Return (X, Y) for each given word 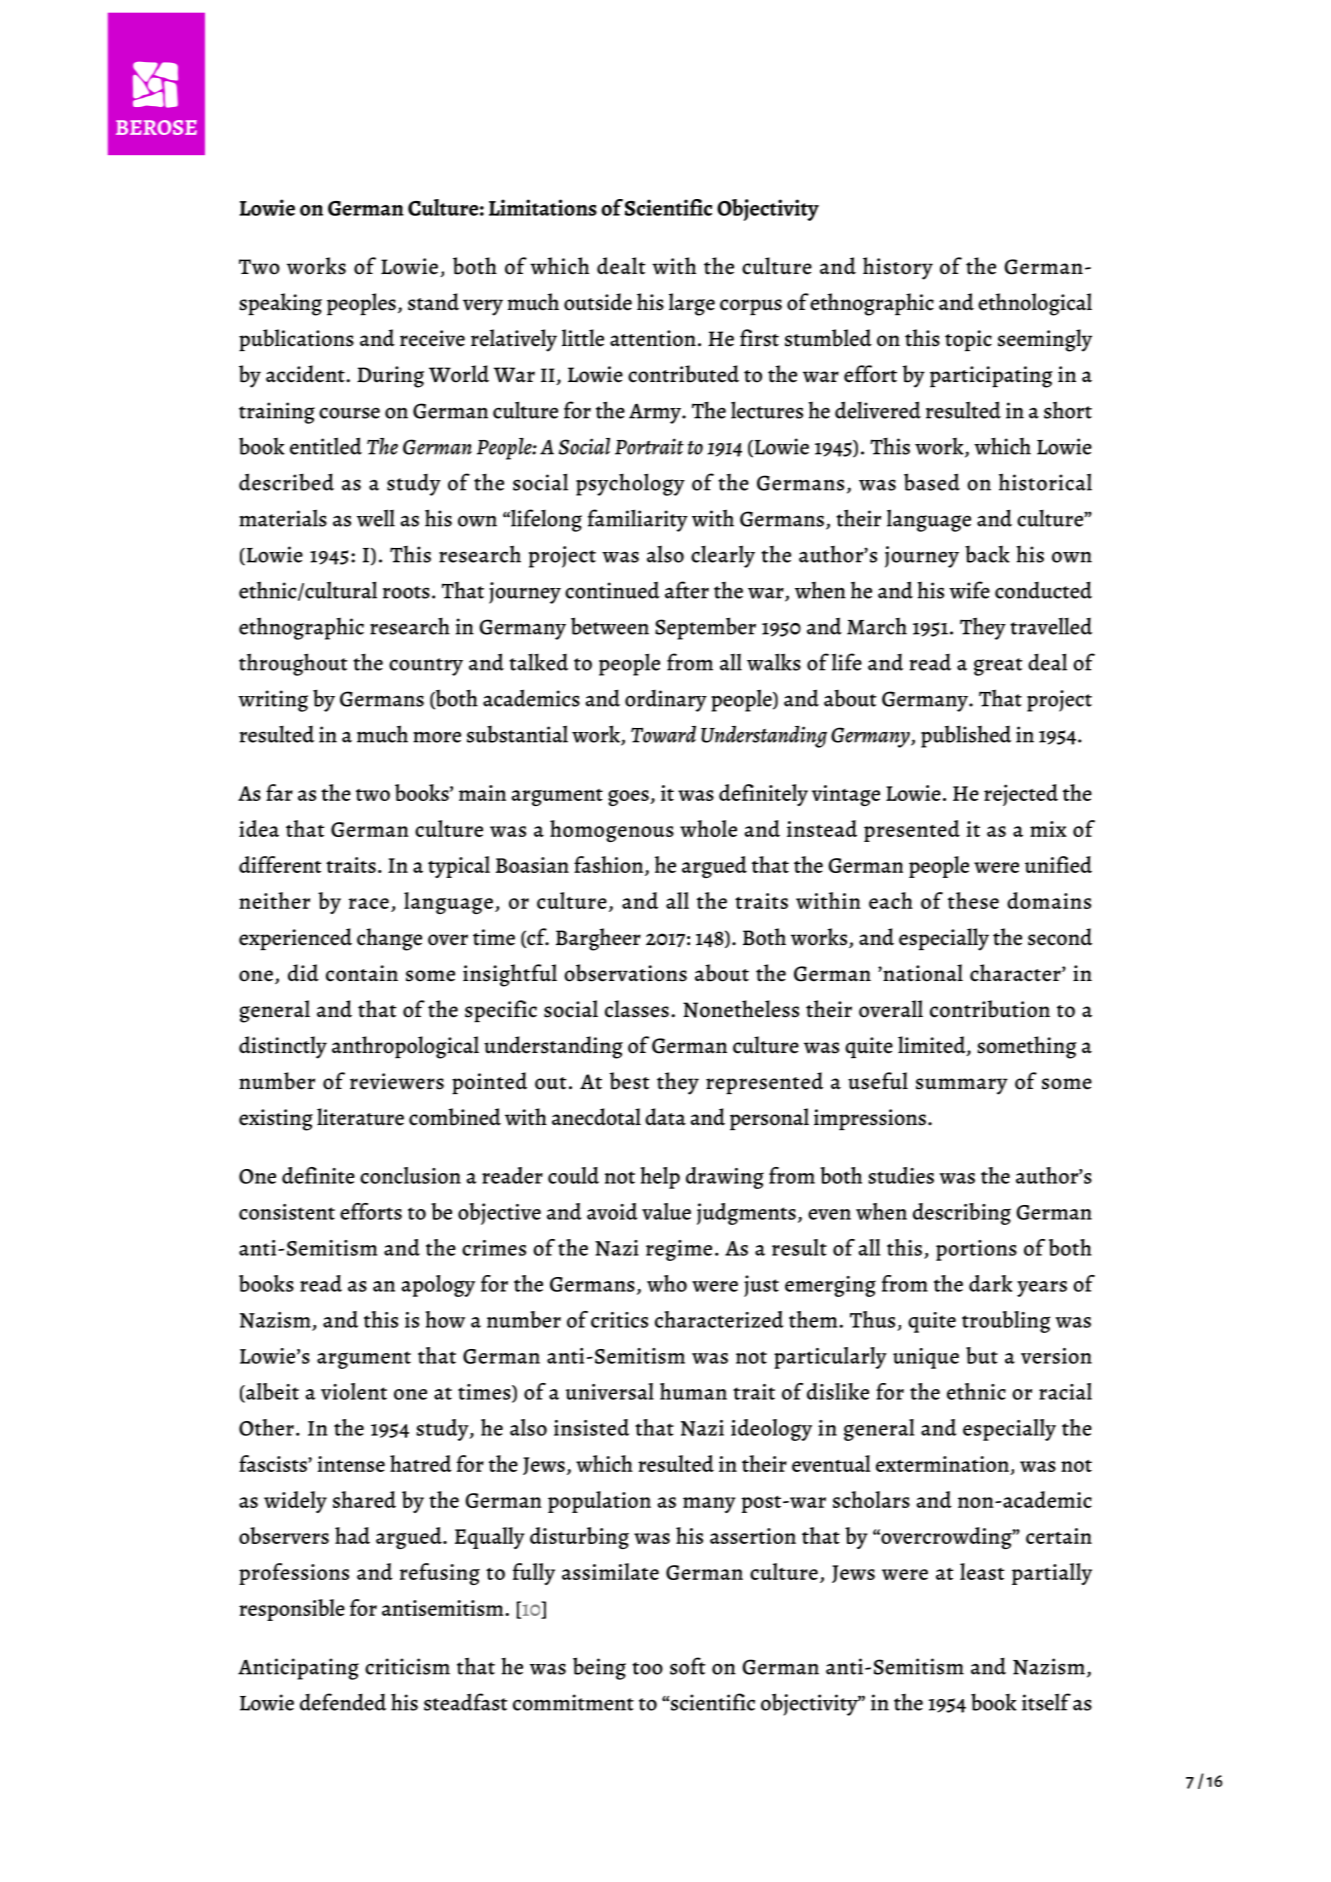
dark (990, 1283)
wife (969, 590)
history (898, 268)
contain (362, 973)
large (692, 304)
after (687, 590)
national (922, 973)
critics (619, 1320)
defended (343, 1702)
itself (1046, 1702)
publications (296, 340)
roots (406, 592)
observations (625, 973)
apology (438, 1286)
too (647, 1668)
